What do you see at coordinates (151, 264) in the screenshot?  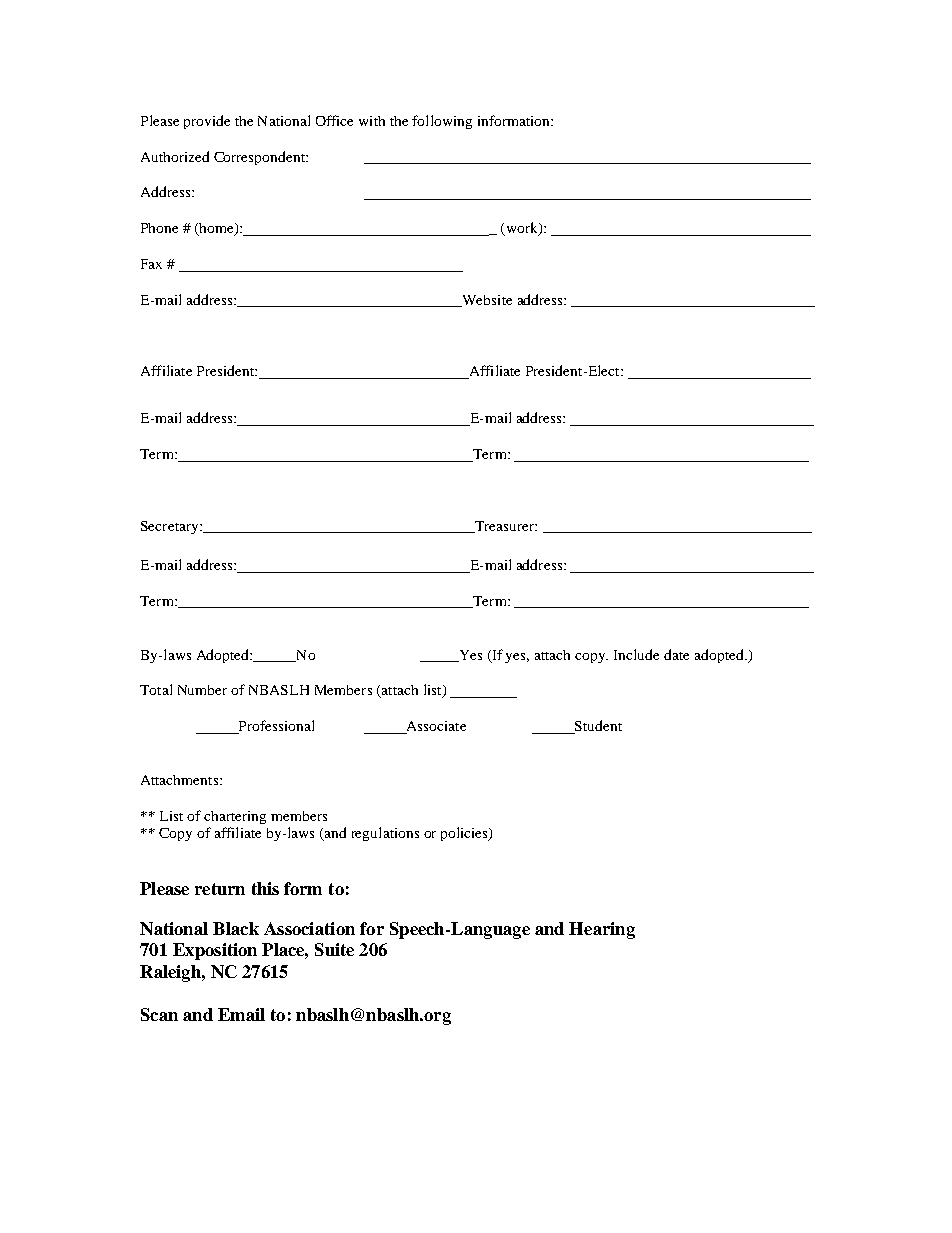 I see `Fax` at bounding box center [151, 264].
